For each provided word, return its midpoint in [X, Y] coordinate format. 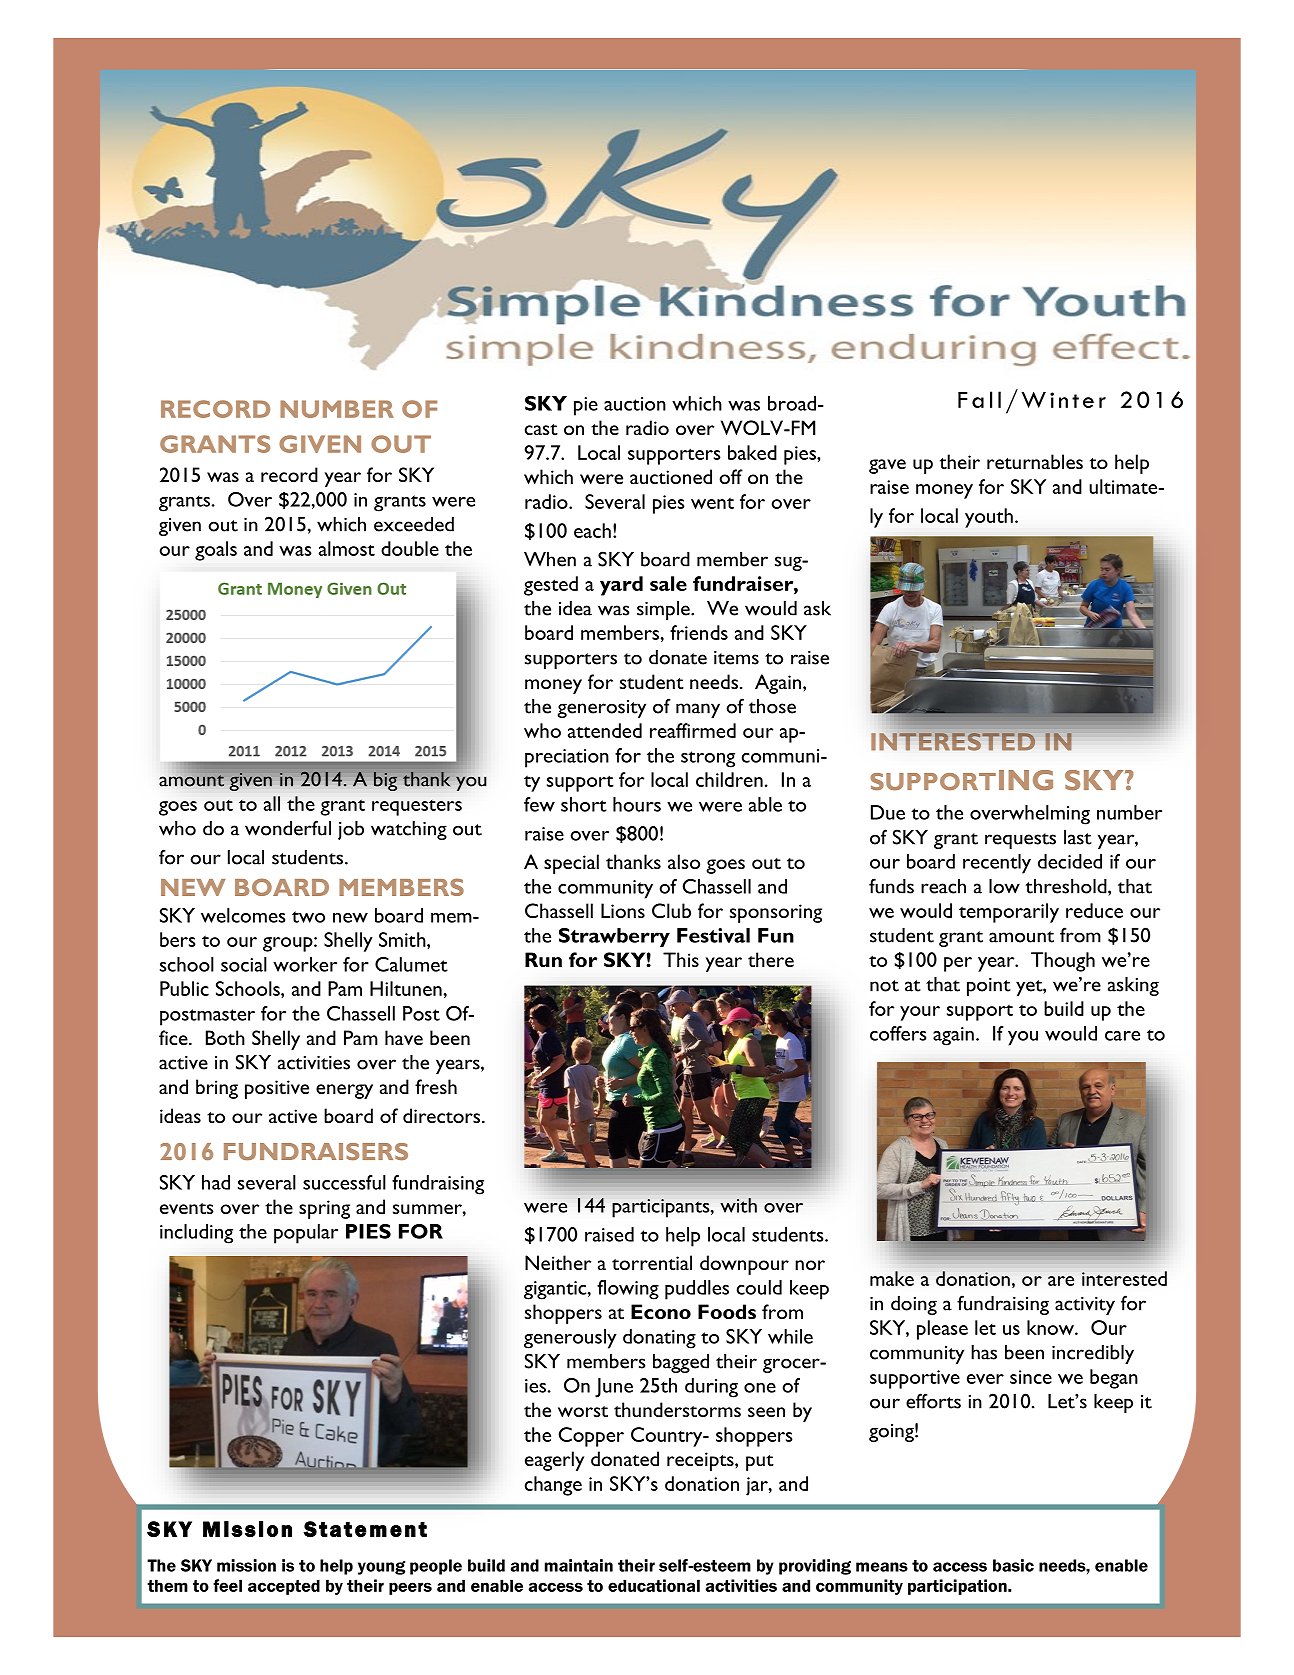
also [684, 861]
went [712, 503]
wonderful [288, 828]
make [892, 1278]
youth [989, 518]
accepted [284, 1587]
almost [347, 548]
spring [324, 1209]
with [738, 1205]
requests [1020, 841]
